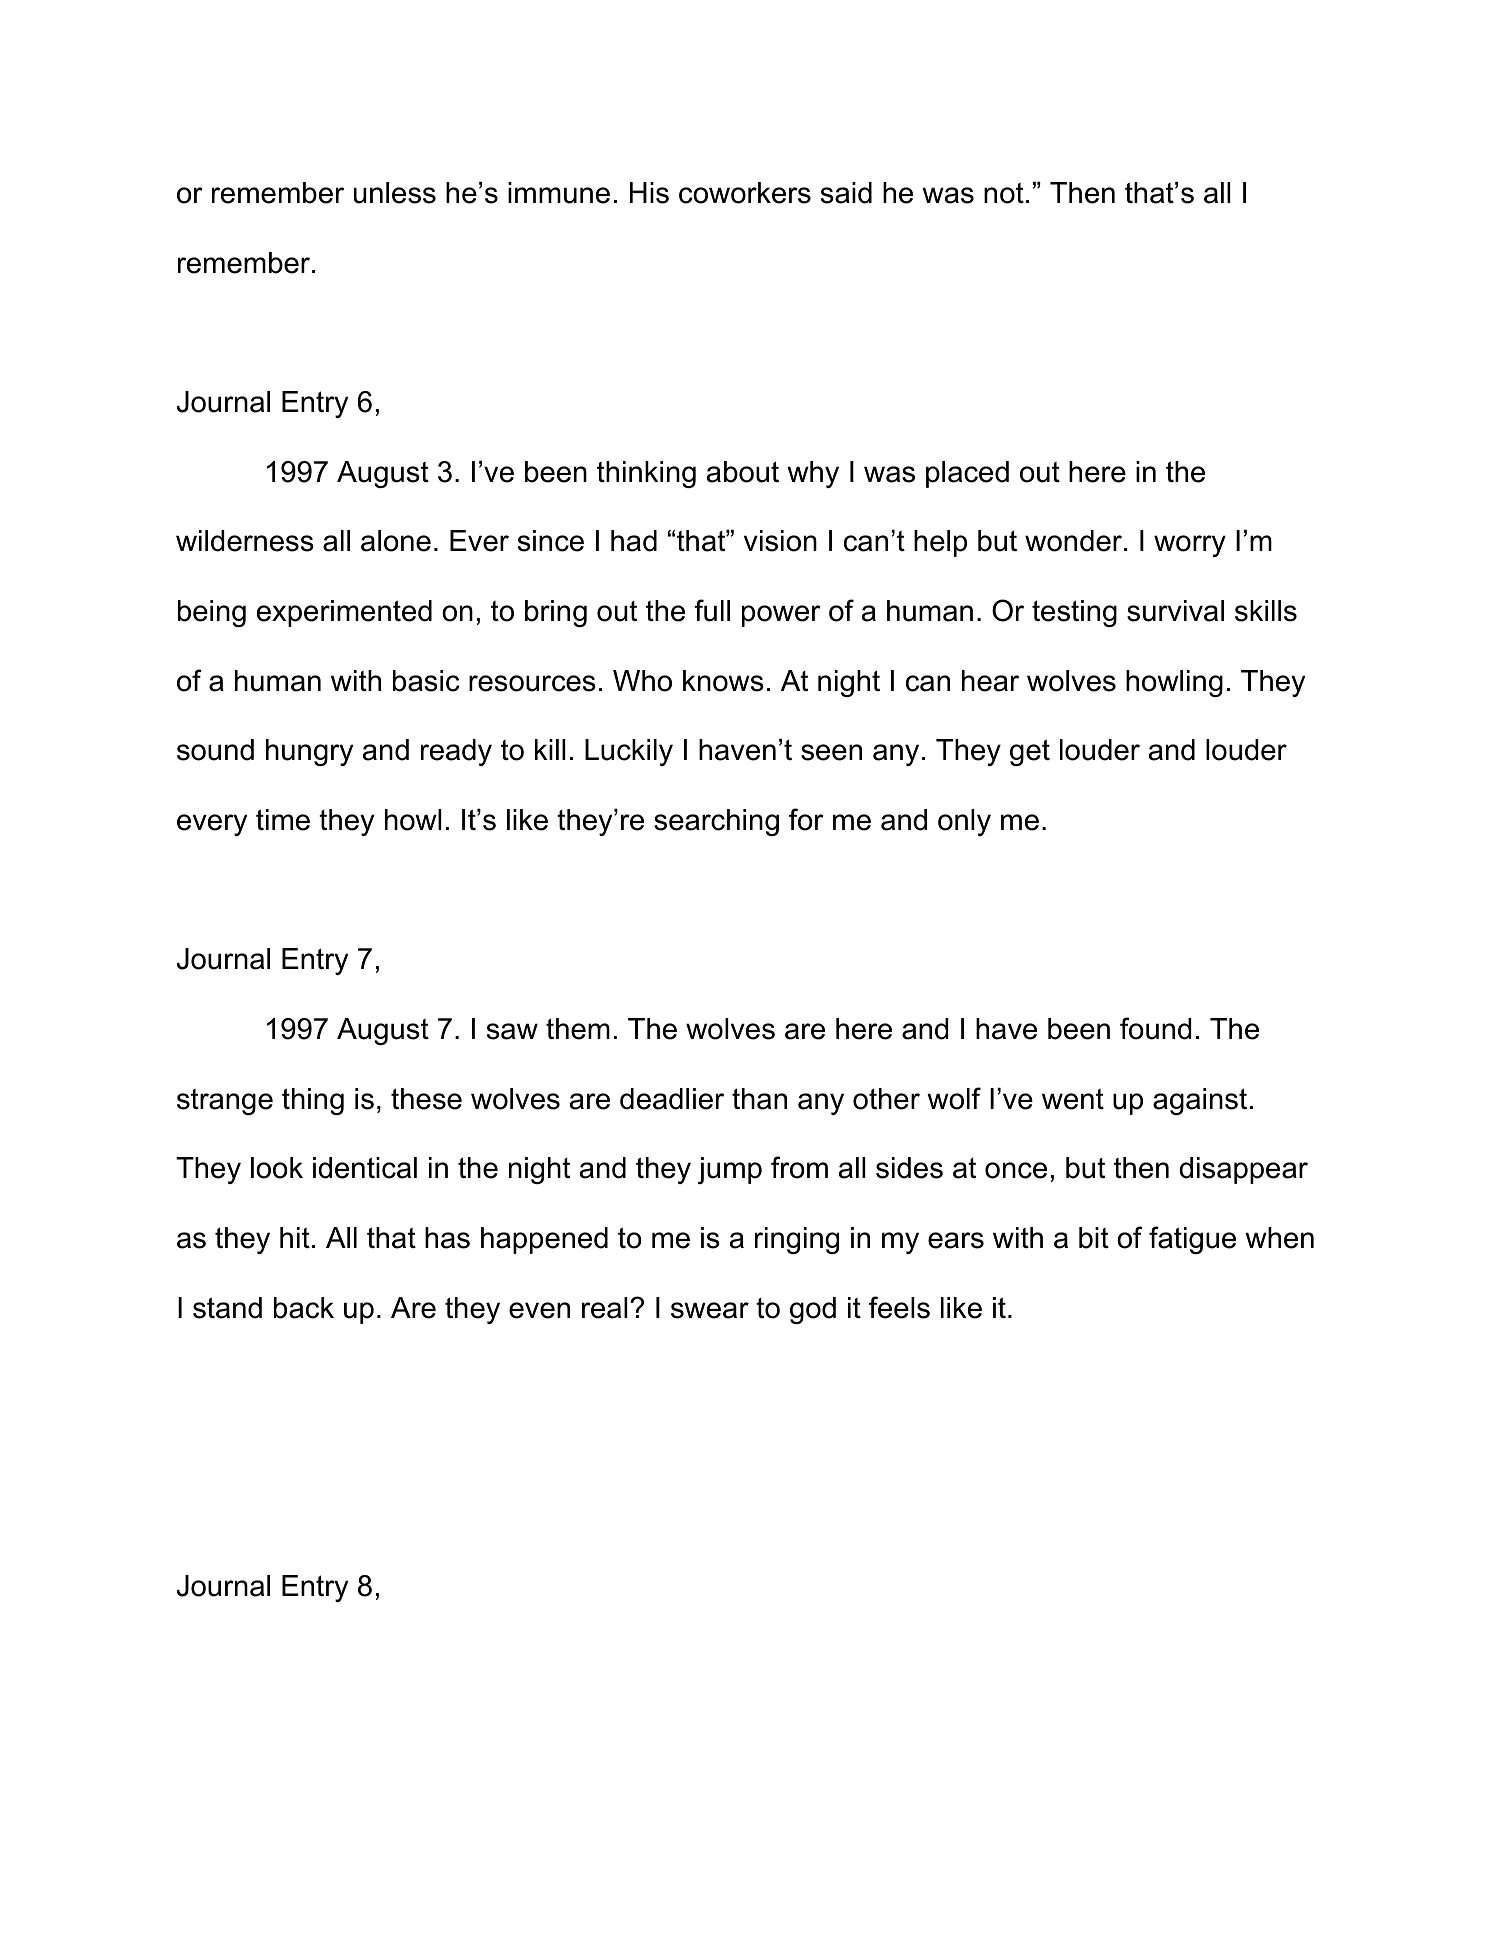 The image size is (1496, 1936). What do you see at coordinates (759, 1099) in the page?
I see `than` at bounding box center [759, 1099].
